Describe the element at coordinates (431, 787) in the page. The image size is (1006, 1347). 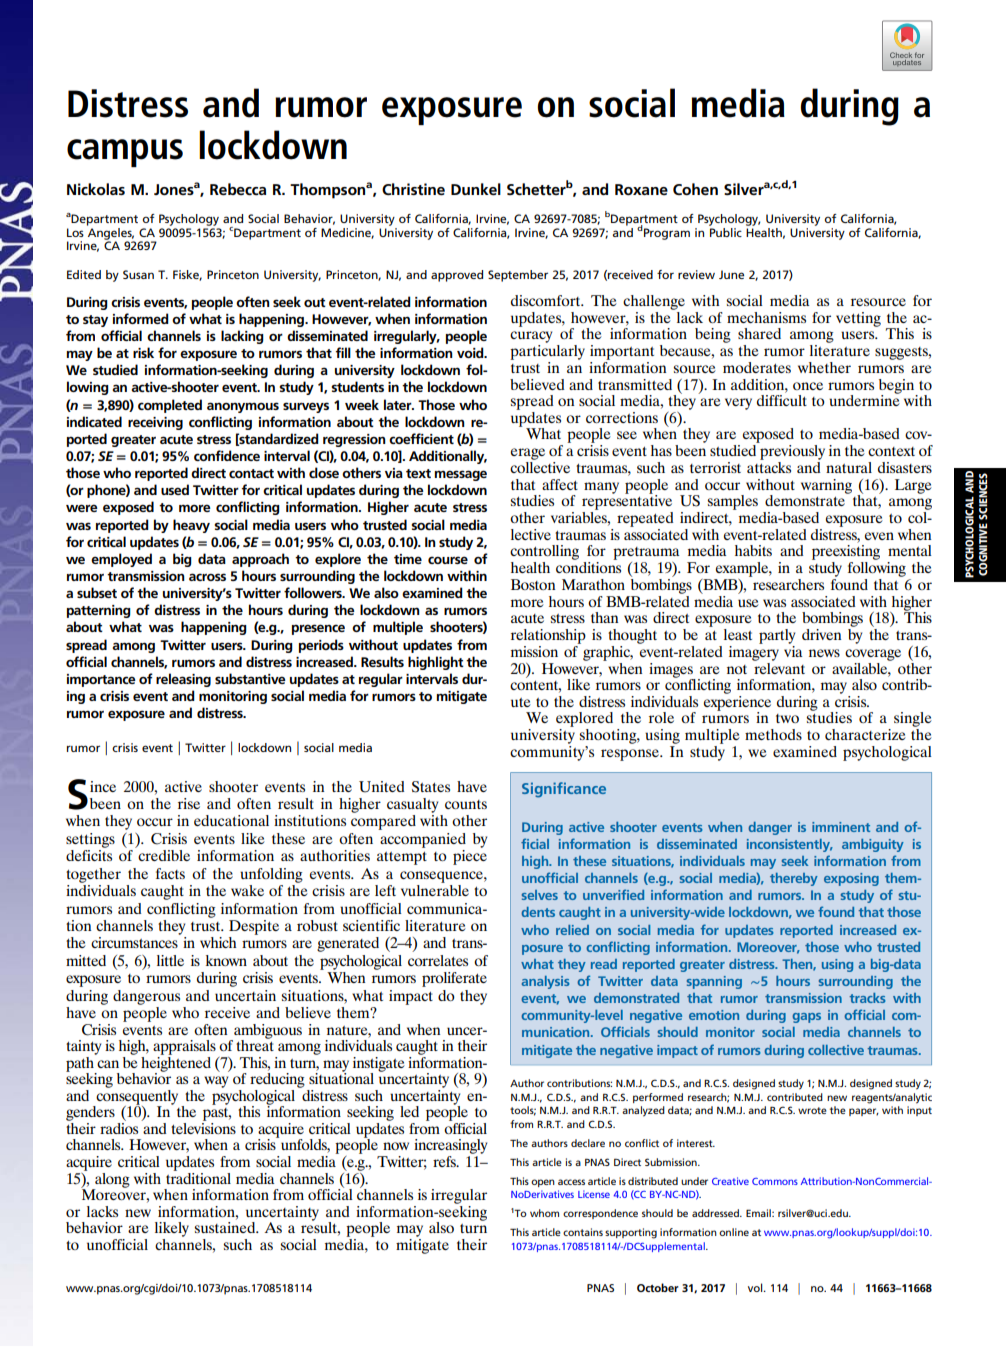
I see `States` at that location.
